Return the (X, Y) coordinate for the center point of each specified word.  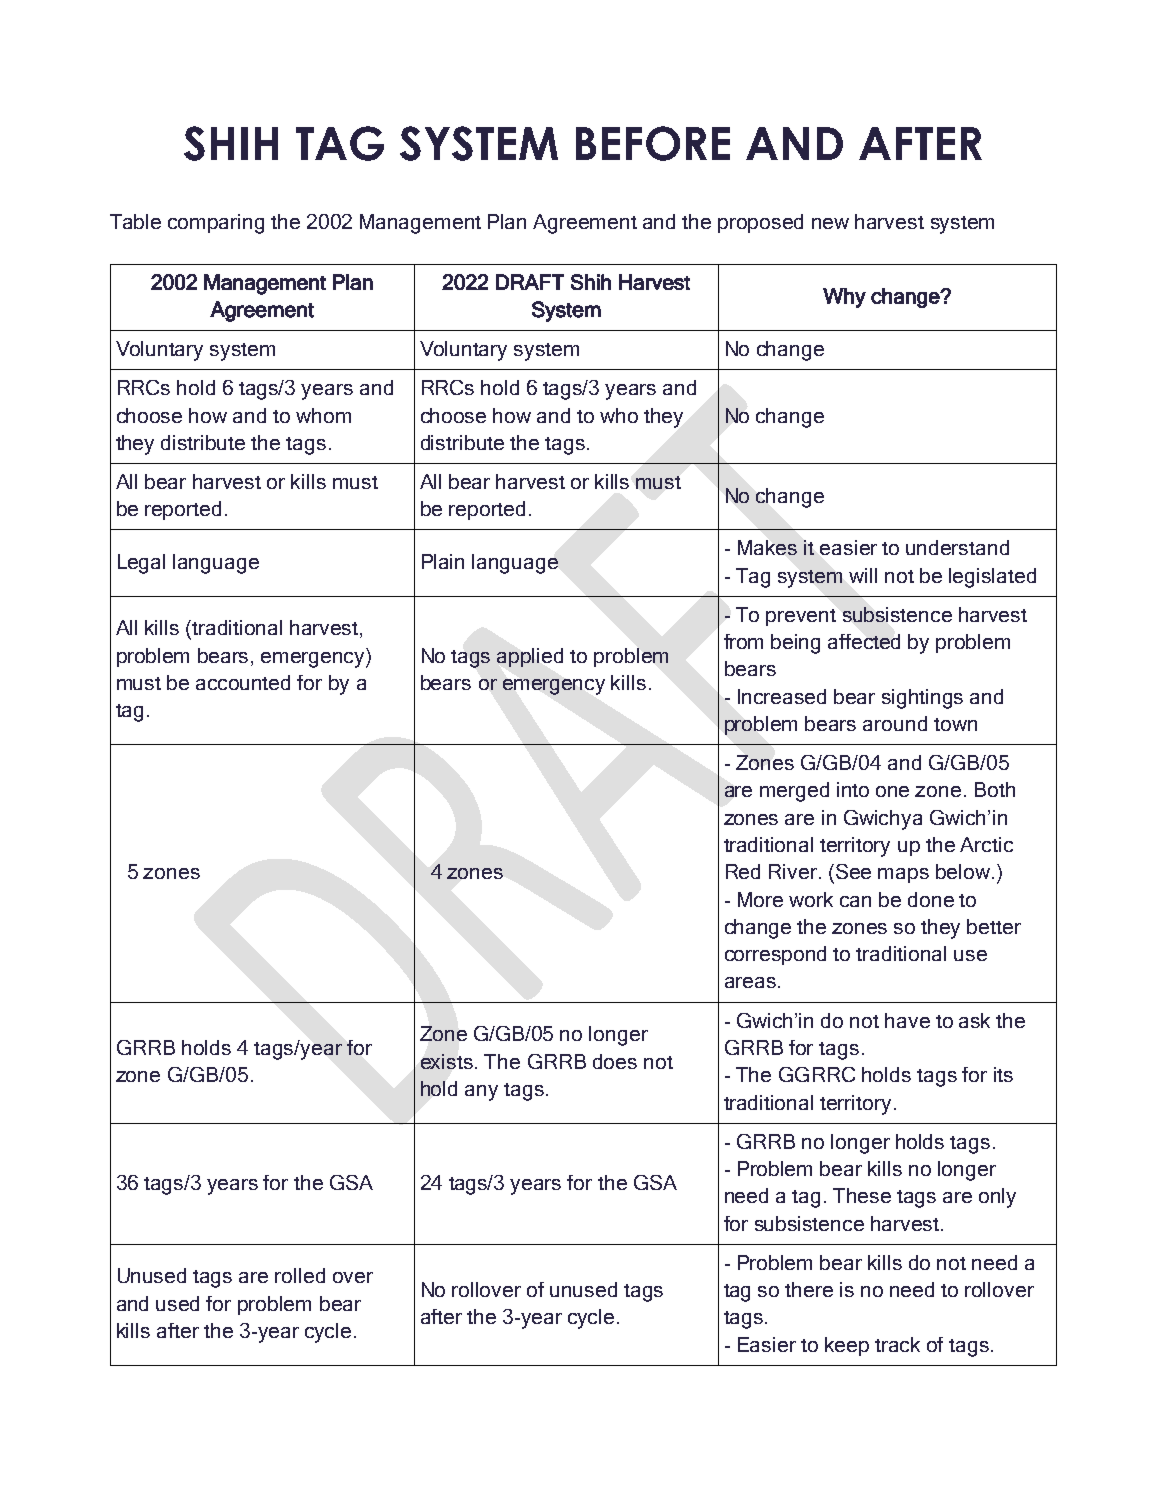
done (931, 899)
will (863, 575)
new (830, 223)
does (615, 1061)
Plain (443, 561)
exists (447, 1061)
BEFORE (653, 143)
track (897, 1344)
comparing (216, 224)
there (809, 1289)
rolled (300, 1275)
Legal (141, 564)
